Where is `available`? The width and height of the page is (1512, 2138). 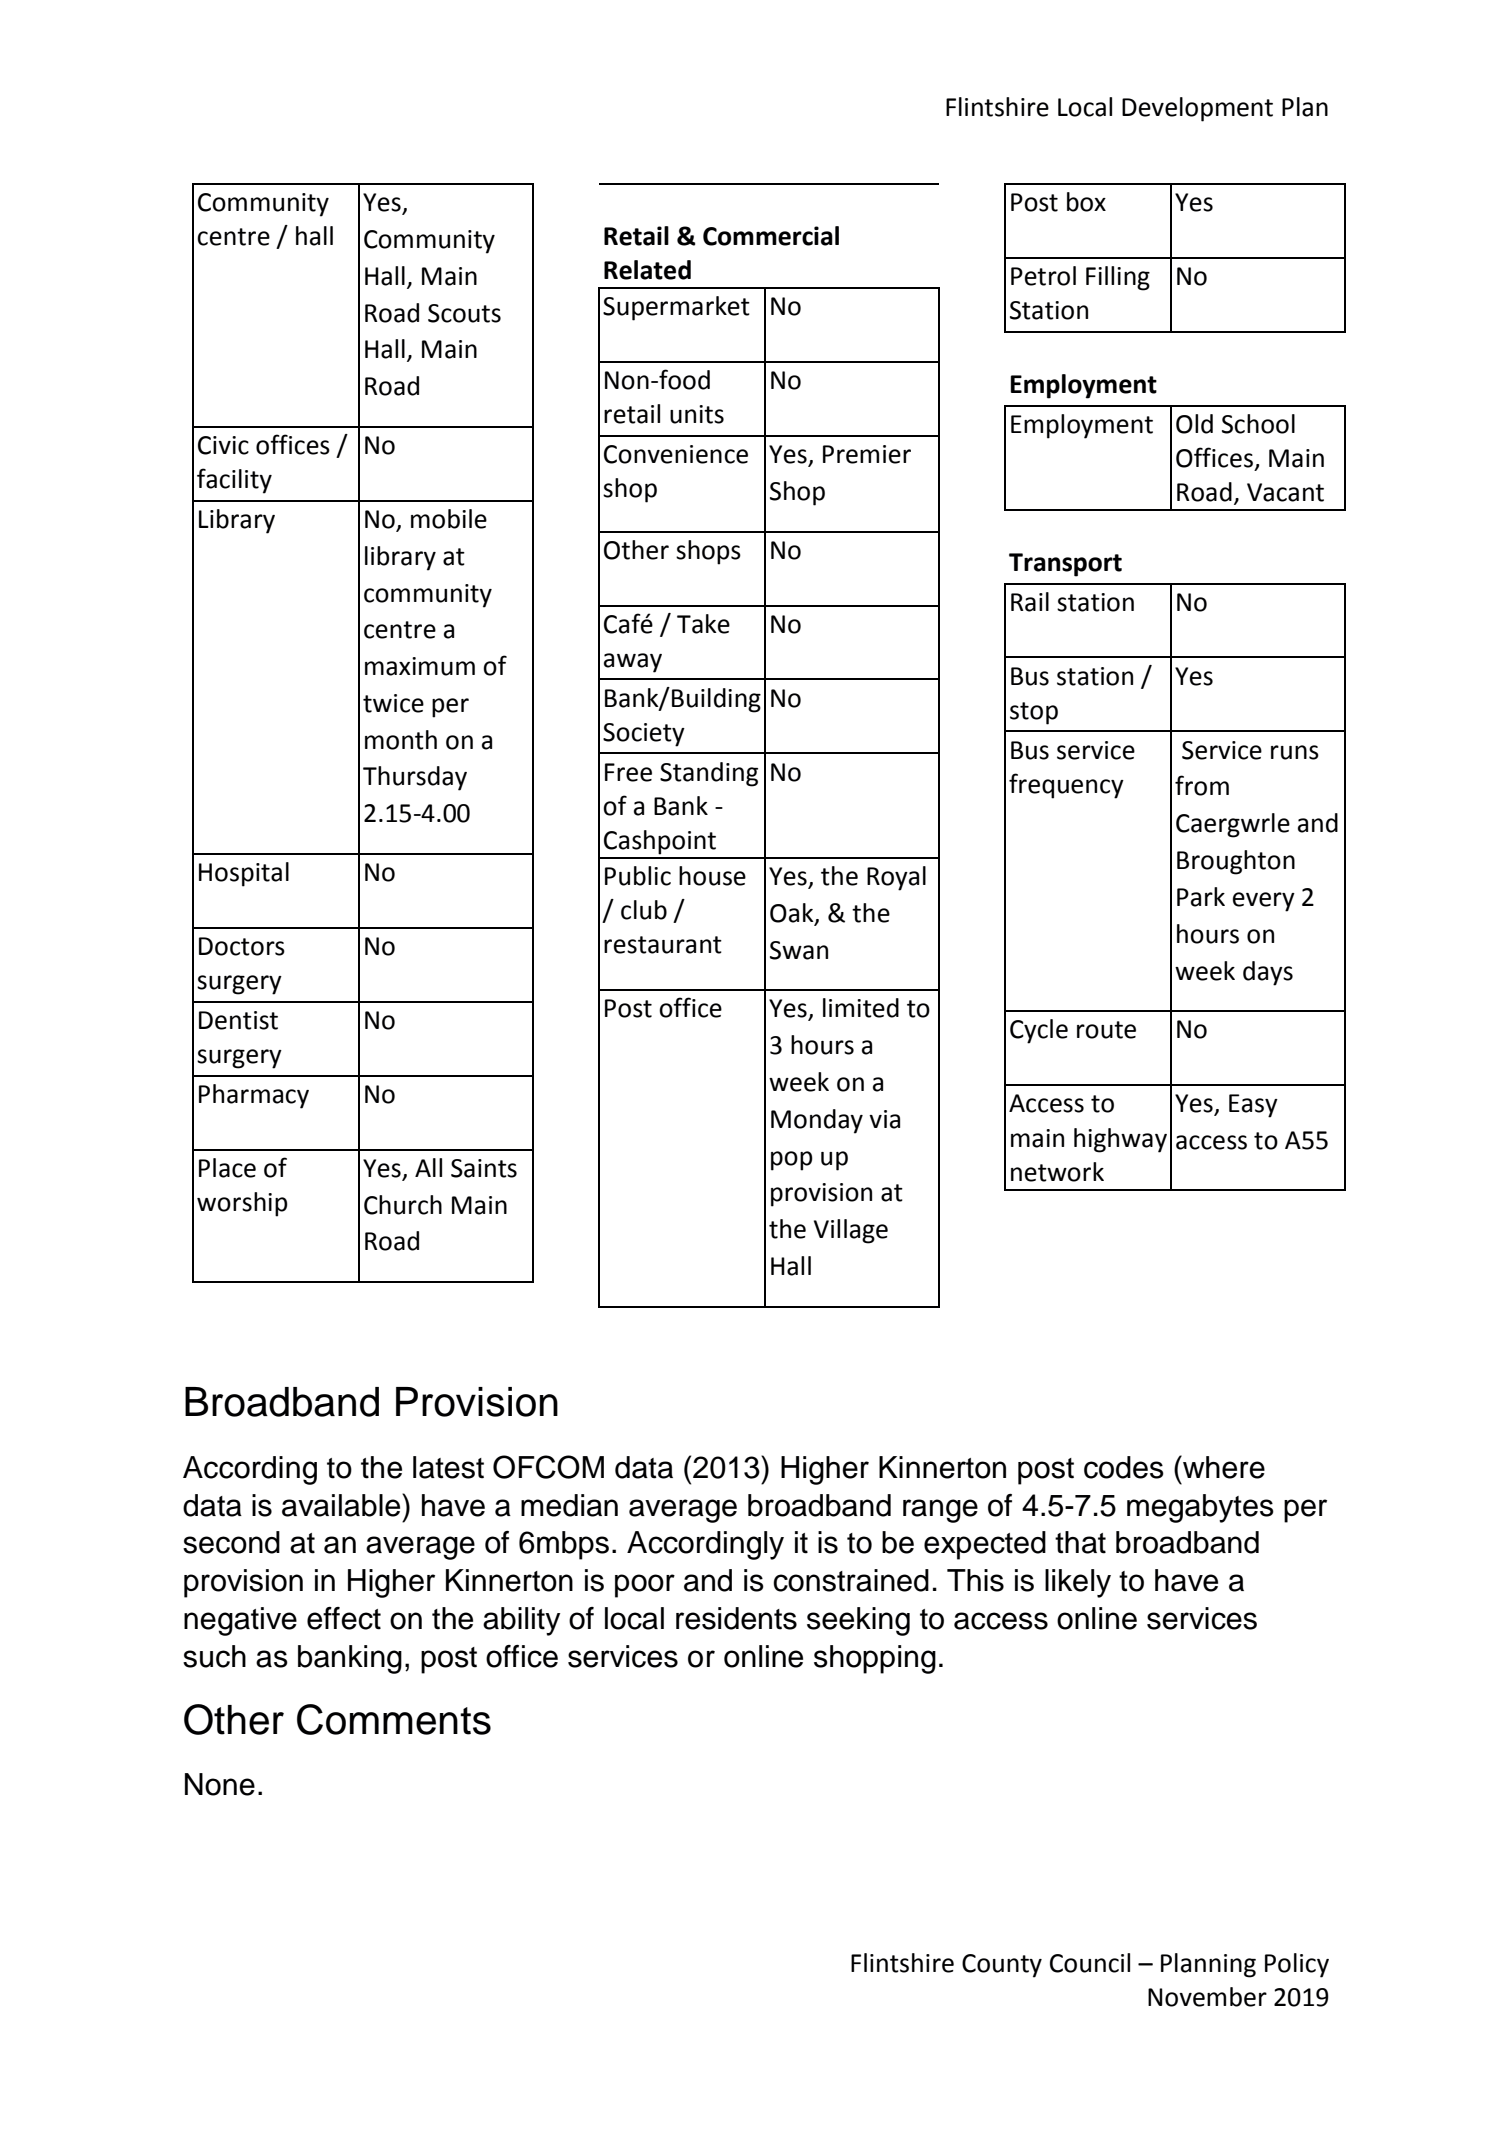 available is located at coordinates (342, 1505).
